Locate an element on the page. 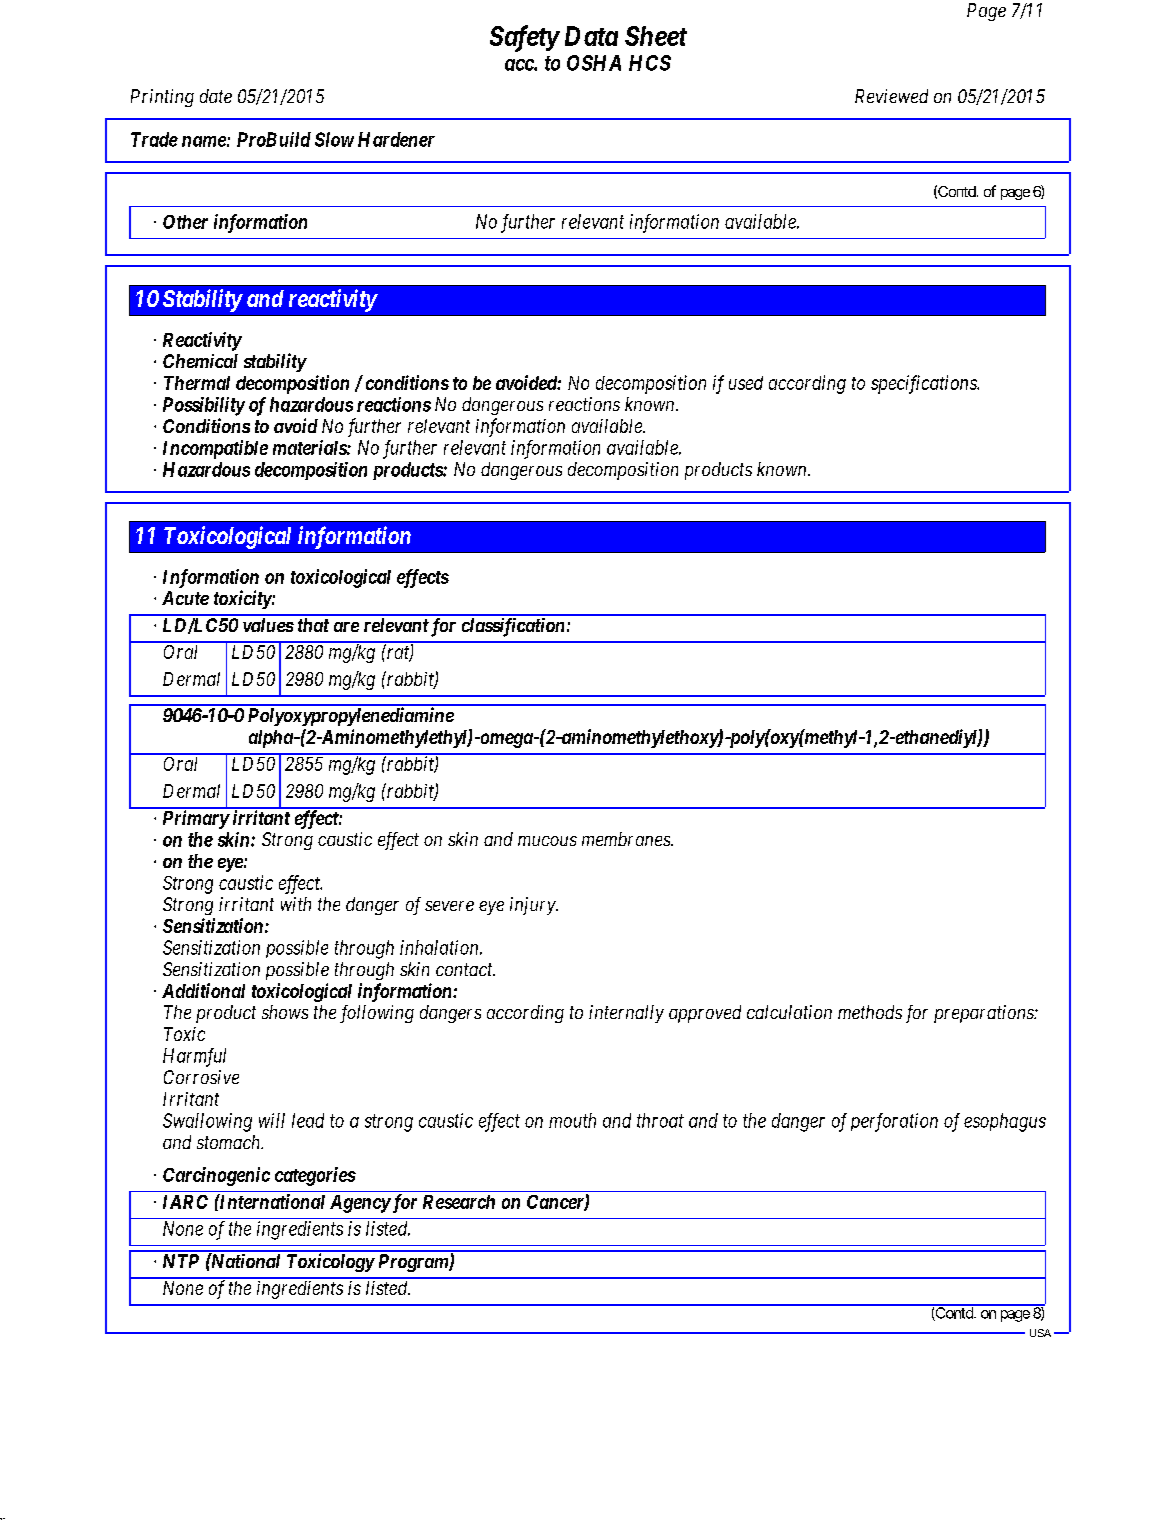 This image has width=1175, height=1520. methods is located at coordinates (870, 1012).
